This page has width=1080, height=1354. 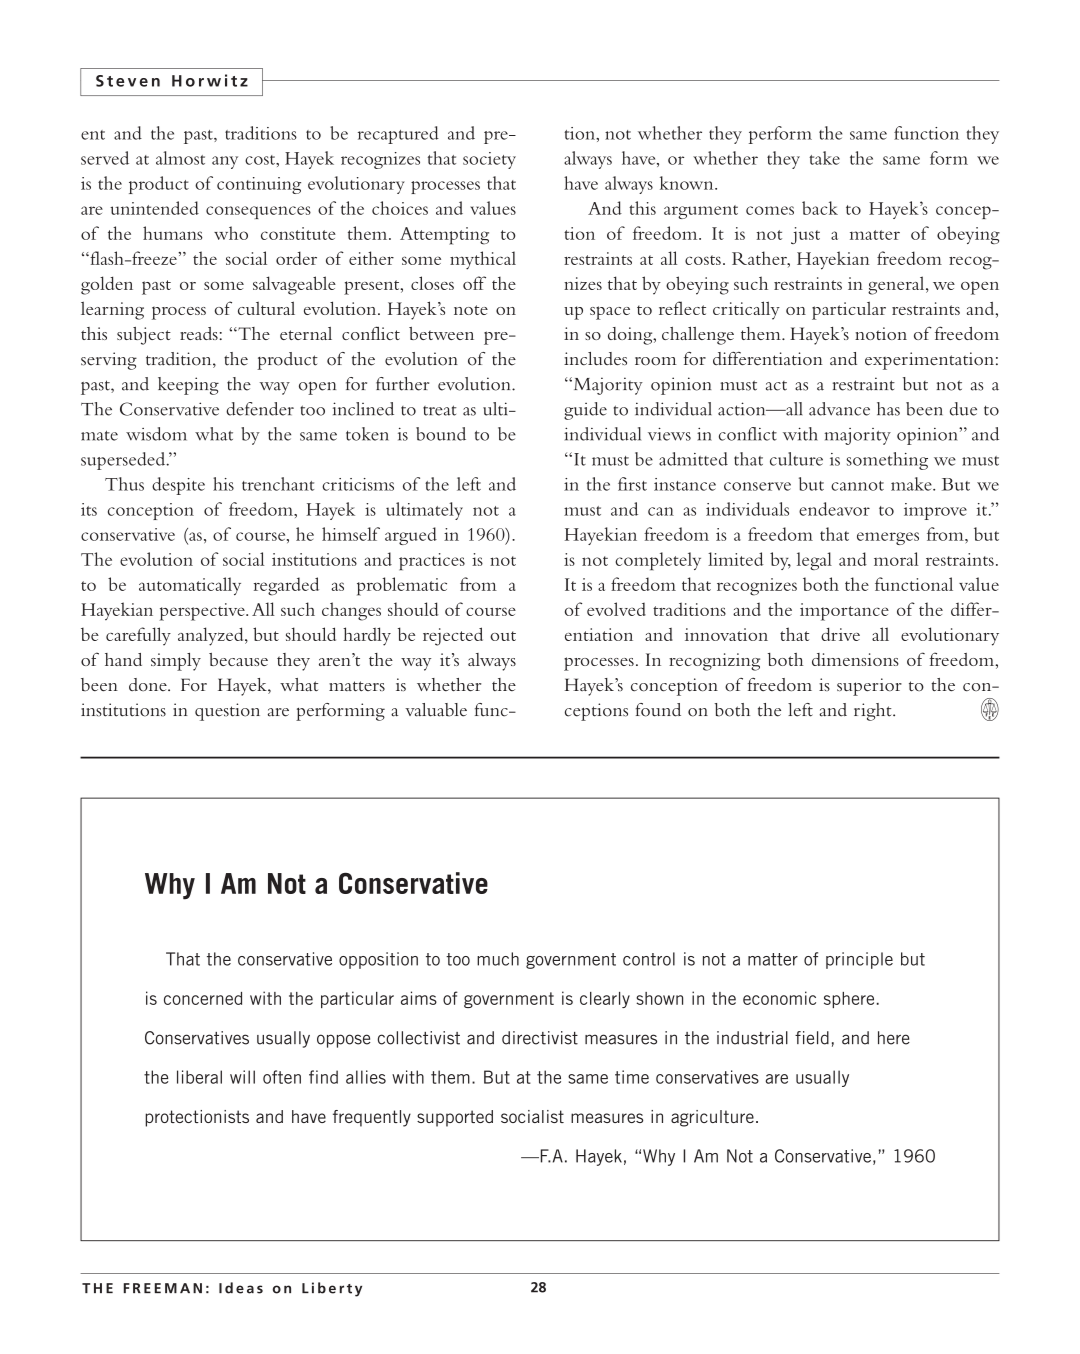 I want to click on cannot, so click(x=857, y=486).
